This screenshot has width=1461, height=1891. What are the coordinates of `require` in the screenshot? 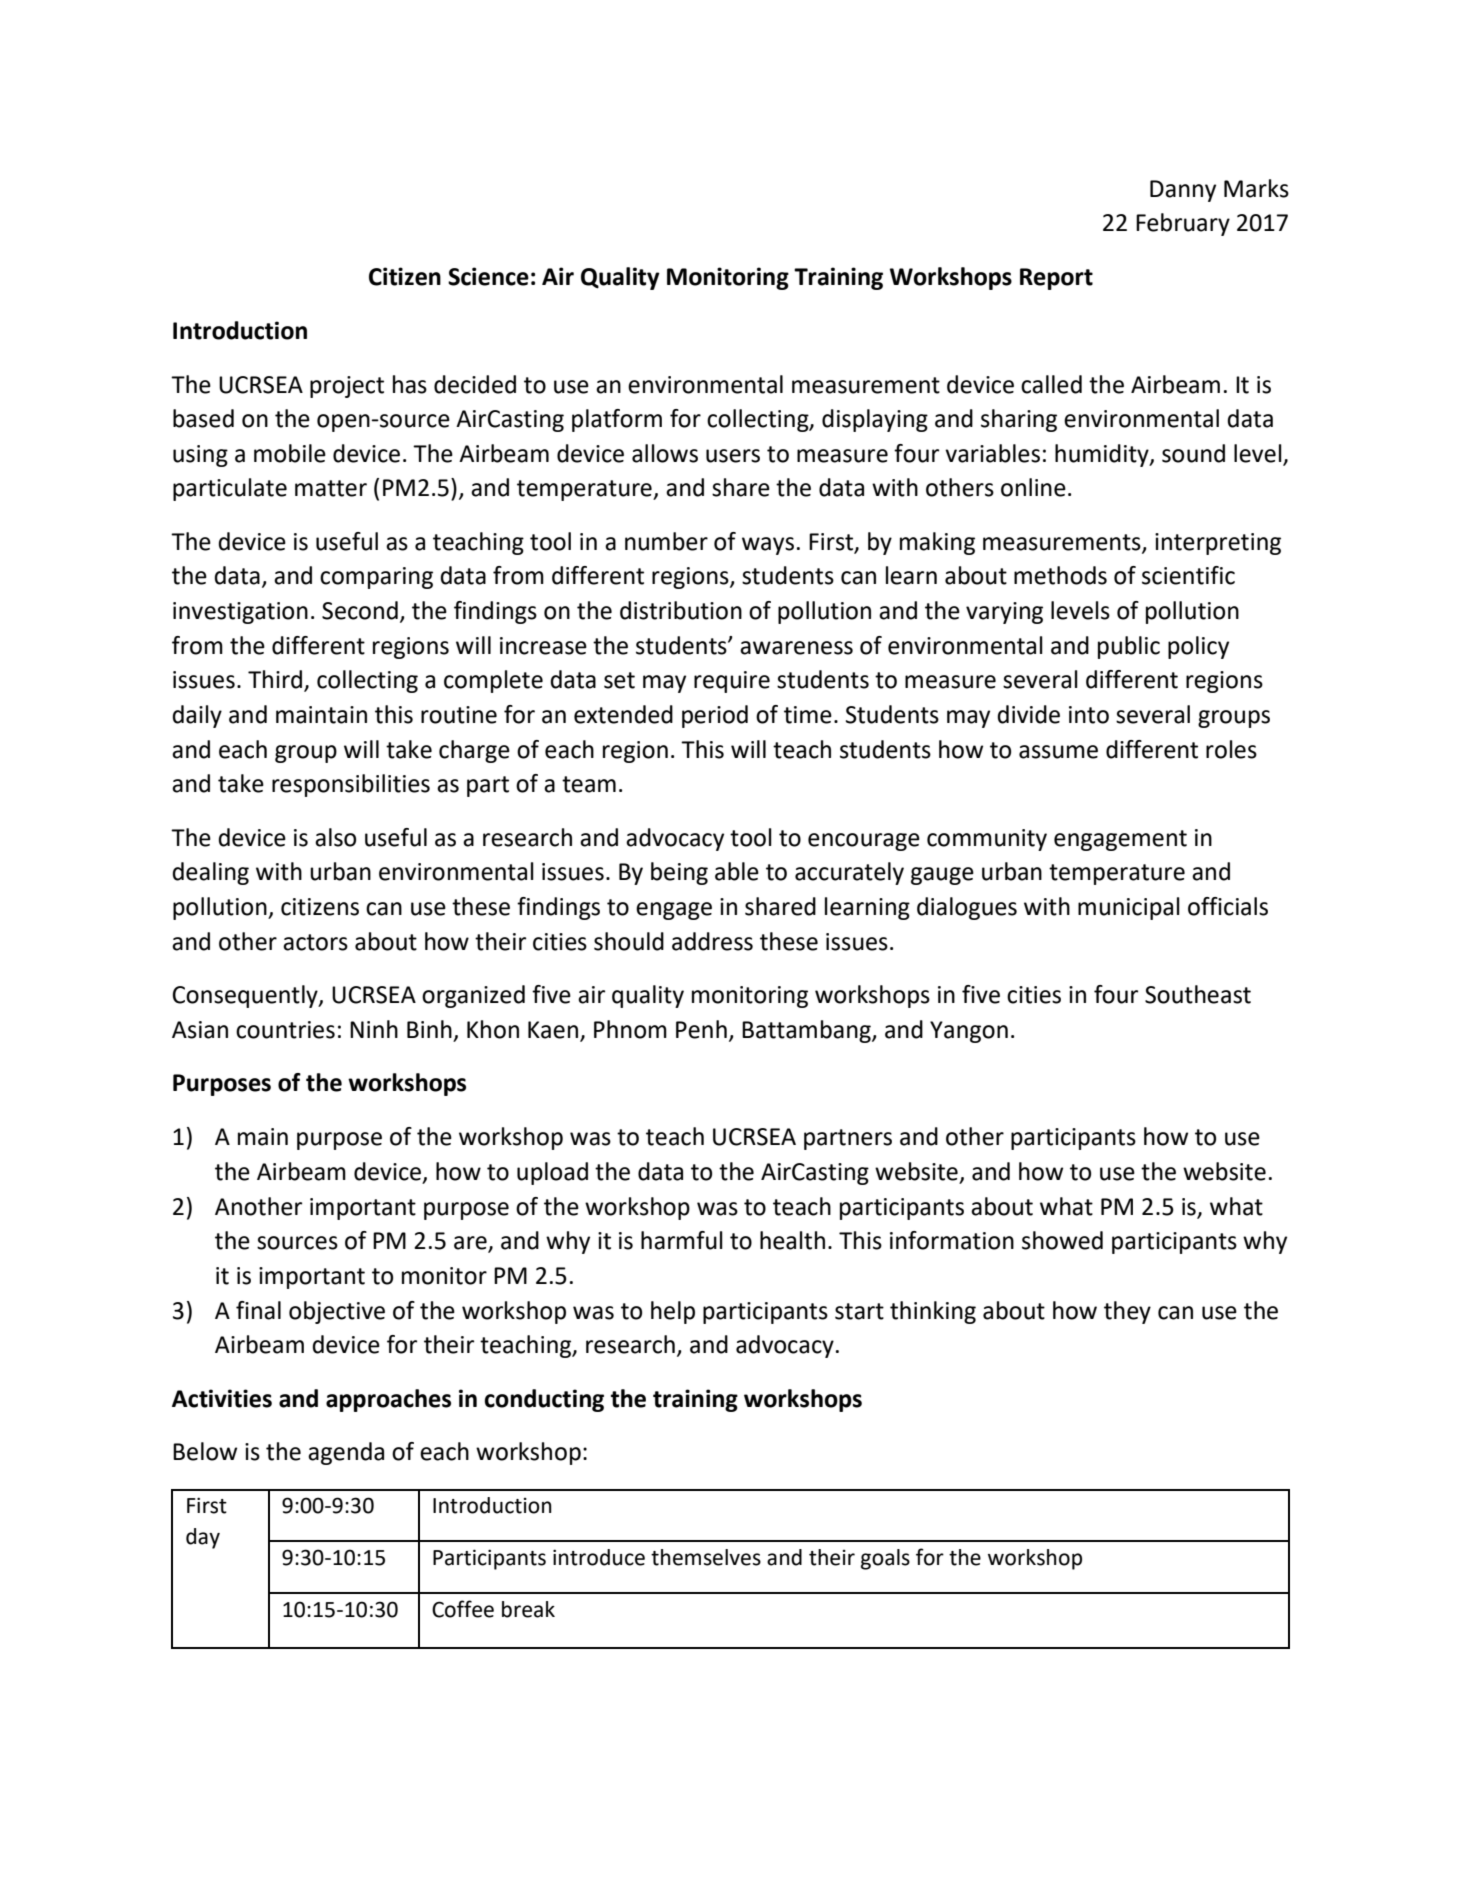 It's located at (732, 682).
